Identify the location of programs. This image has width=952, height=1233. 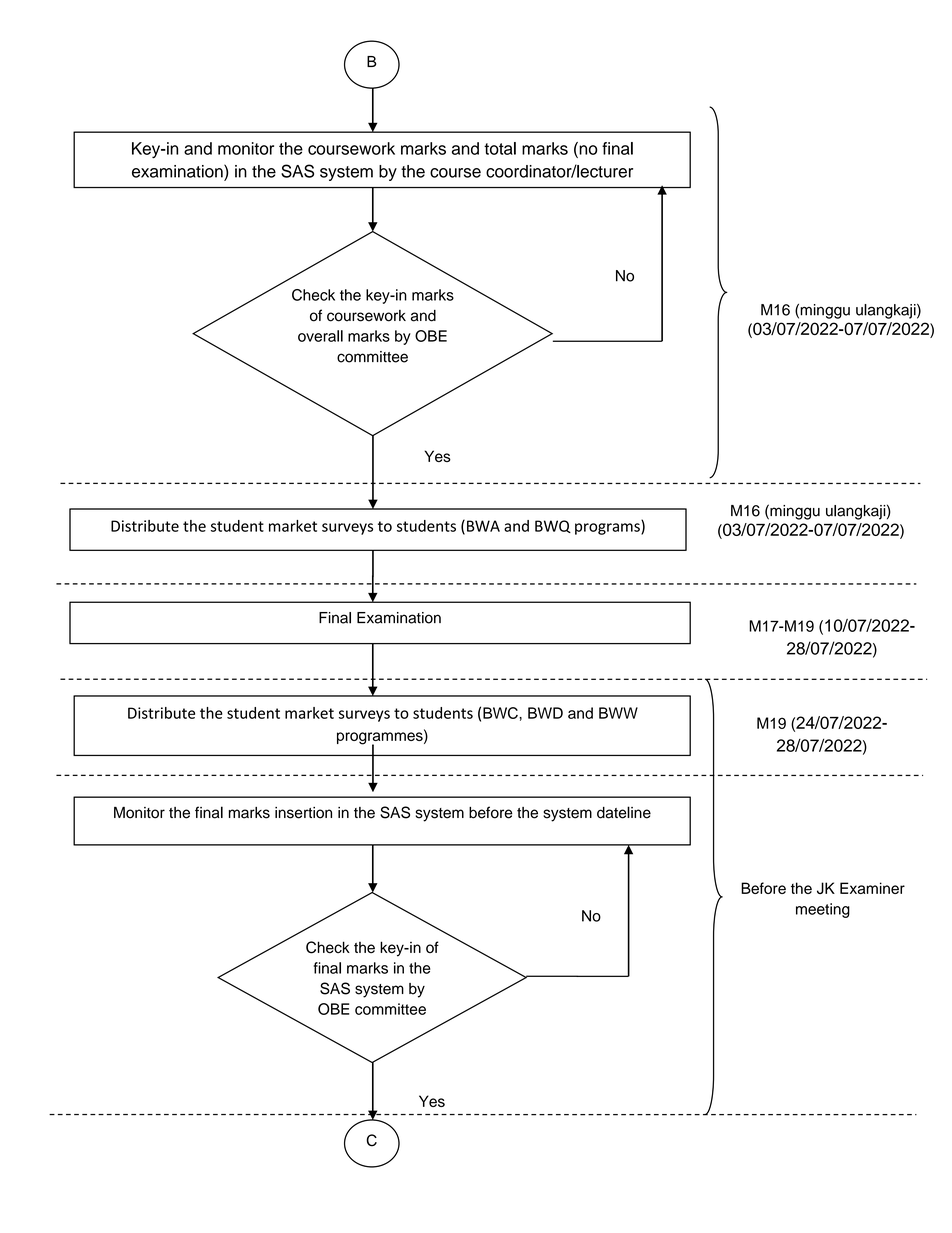
(608, 529).
